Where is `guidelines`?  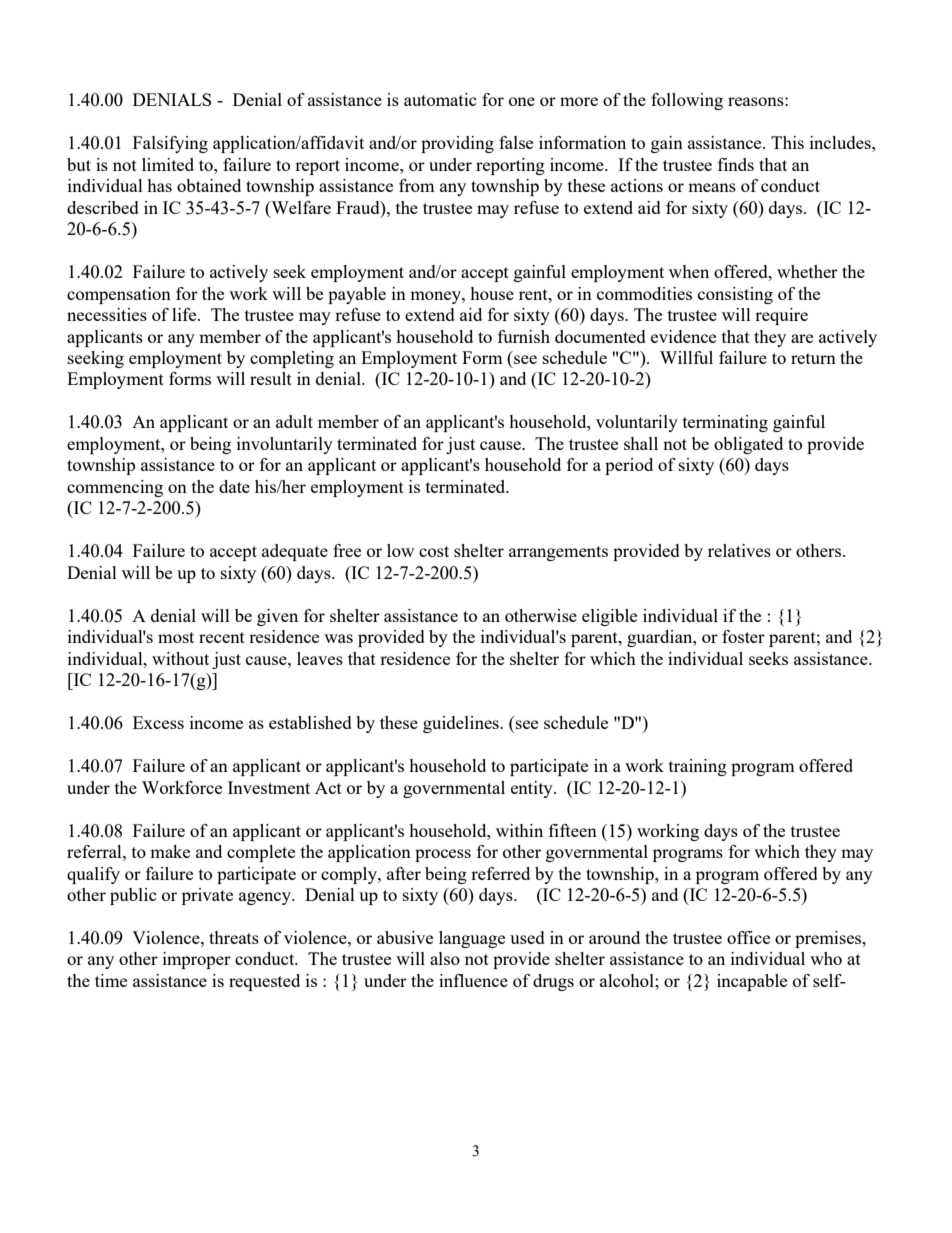
guidelines is located at coordinates (462, 724).
